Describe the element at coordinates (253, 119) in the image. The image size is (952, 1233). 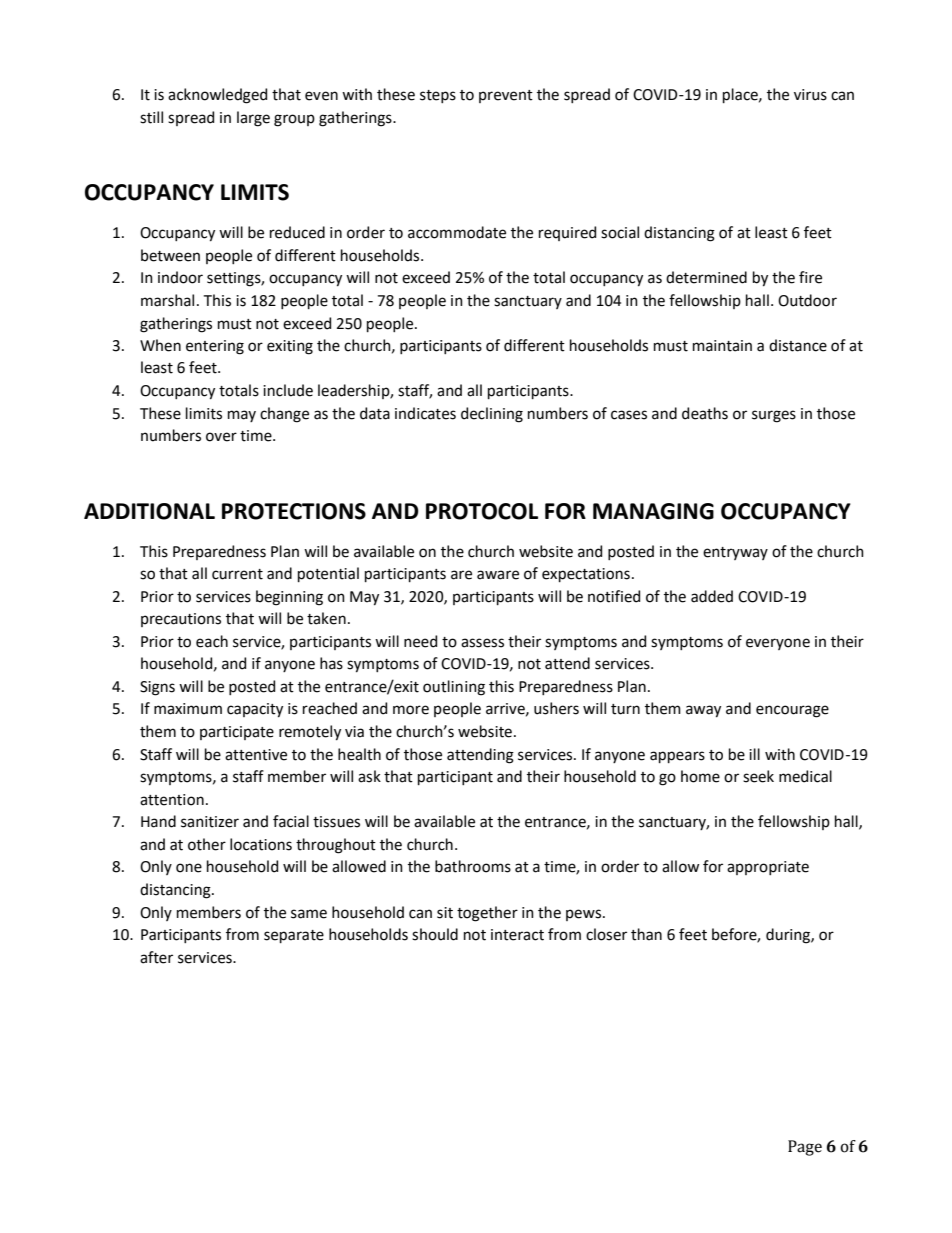
I see `large` at that location.
